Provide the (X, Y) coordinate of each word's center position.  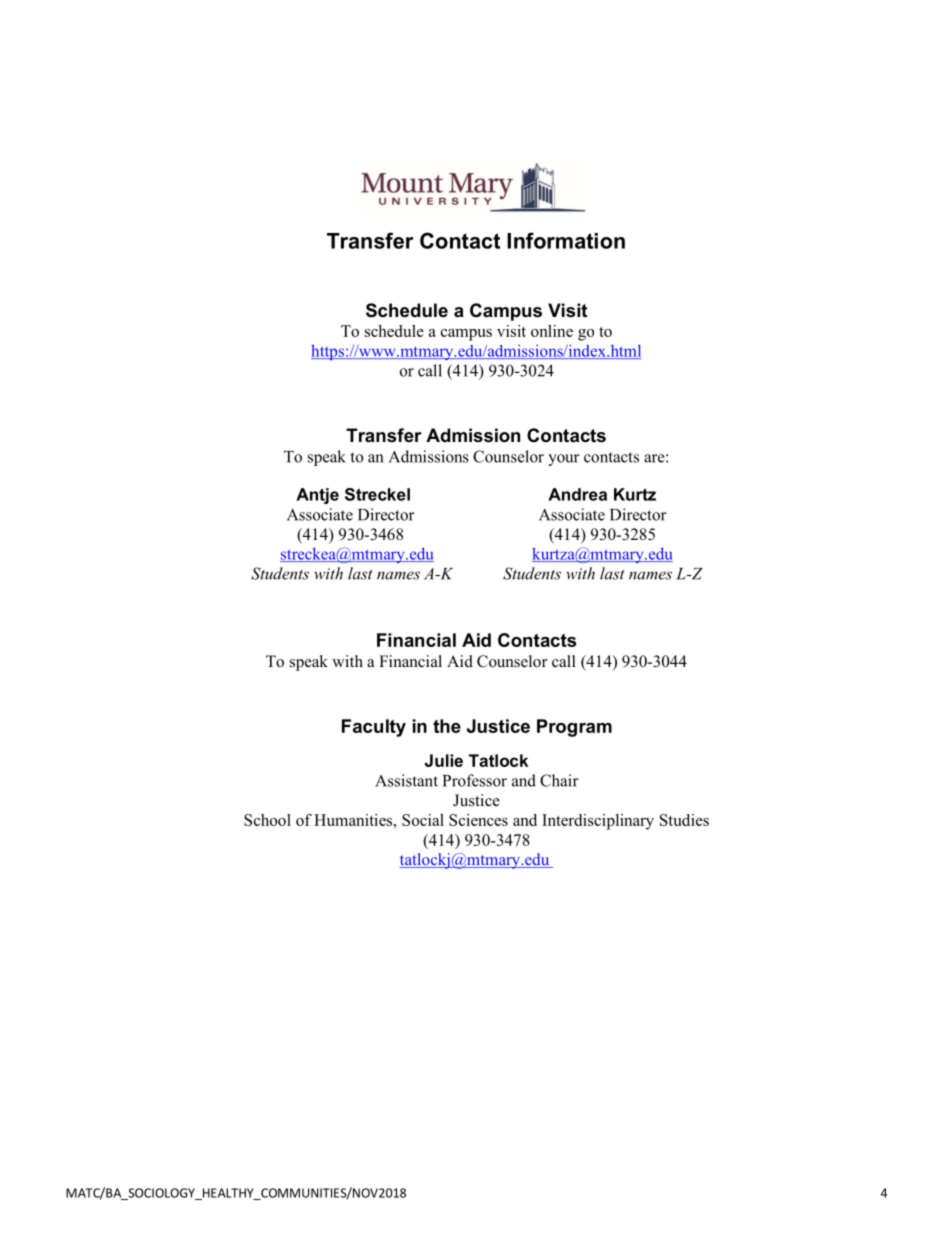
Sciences (478, 820)
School (267, 820)
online (552, 331)
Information (566, 240)
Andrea (577, 494)
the (447, 726)
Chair (559, 780)
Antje (317, 496)
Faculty (374, 728)
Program (574, 728)
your (564, 460)
